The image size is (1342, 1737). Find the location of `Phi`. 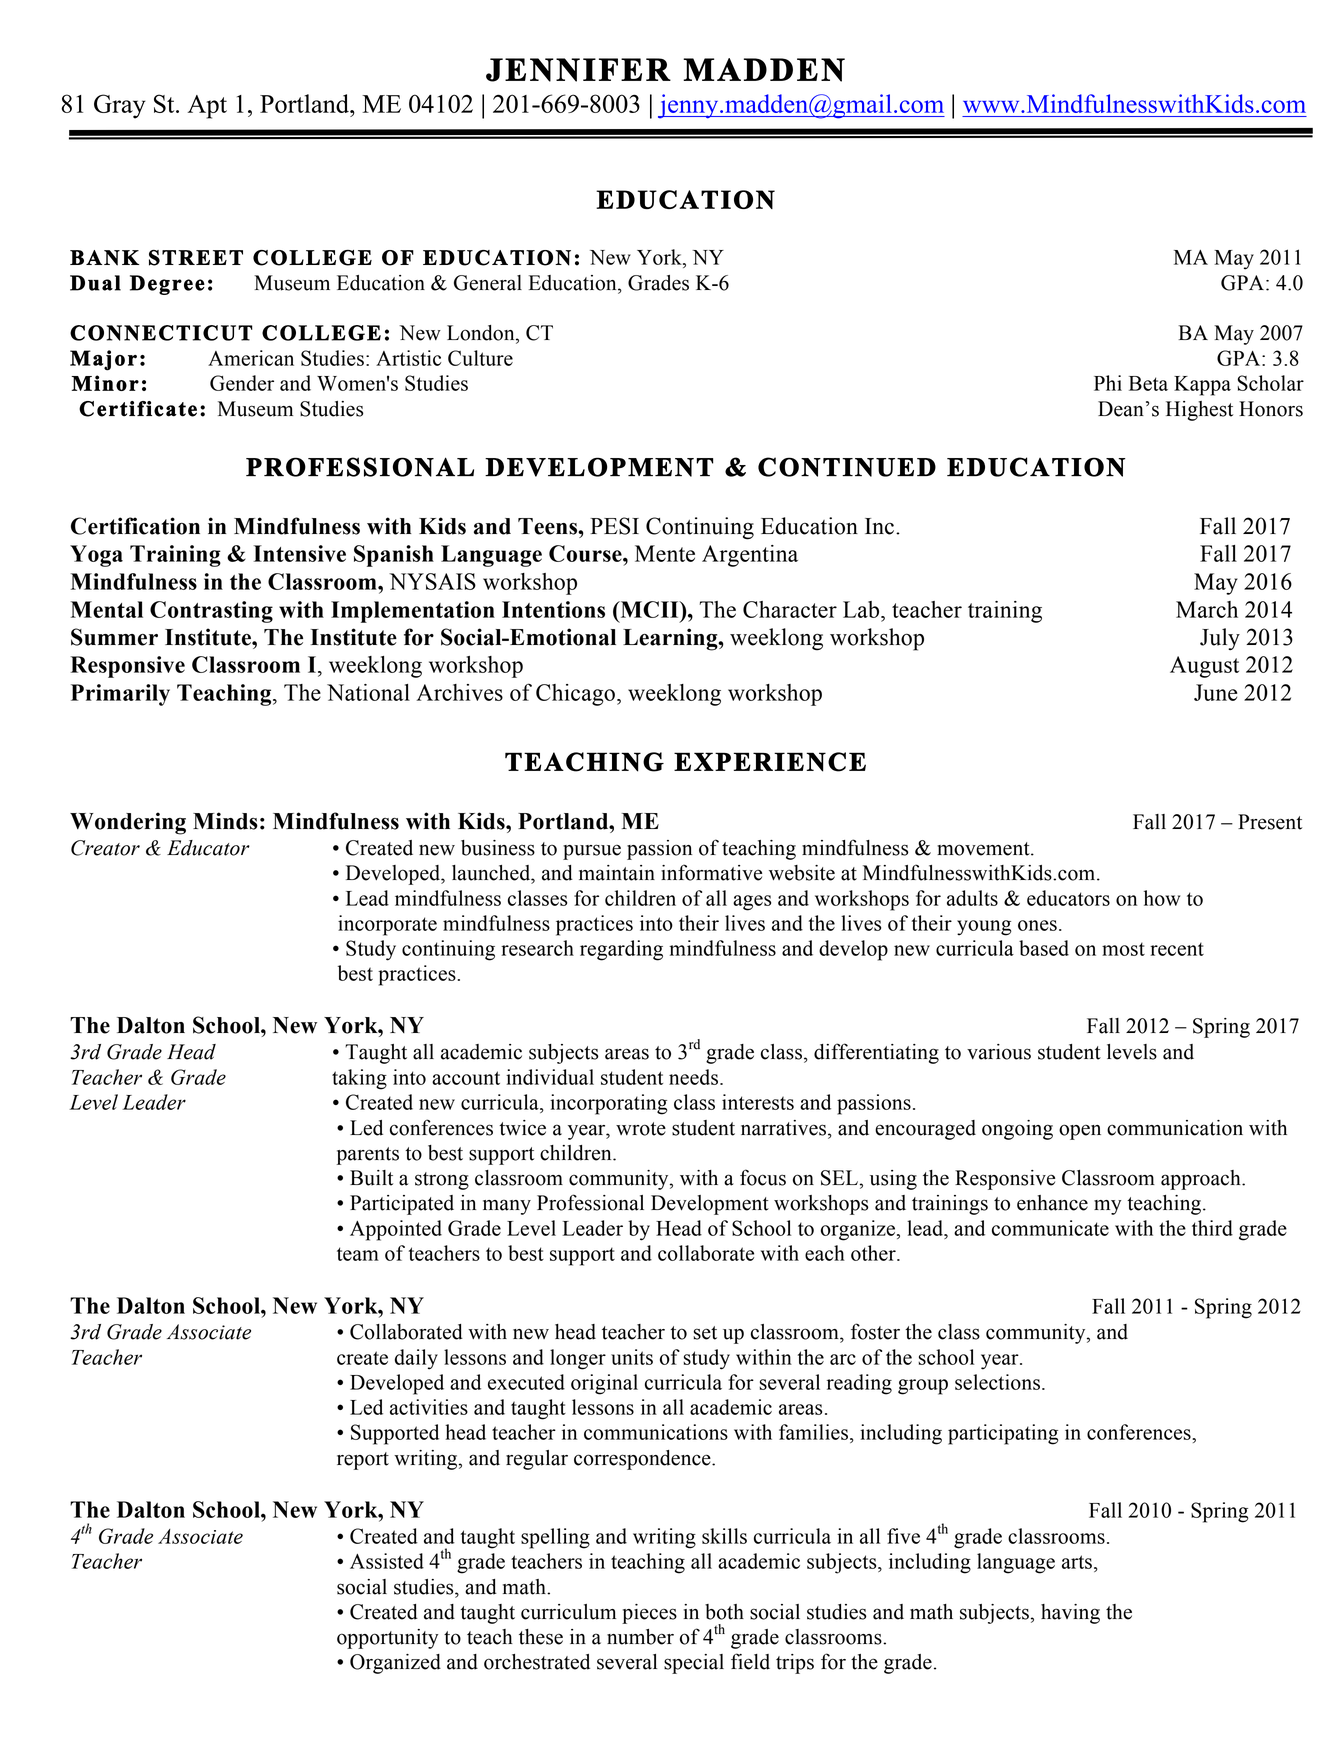

Phi is located at coordinates (1108, 383).
